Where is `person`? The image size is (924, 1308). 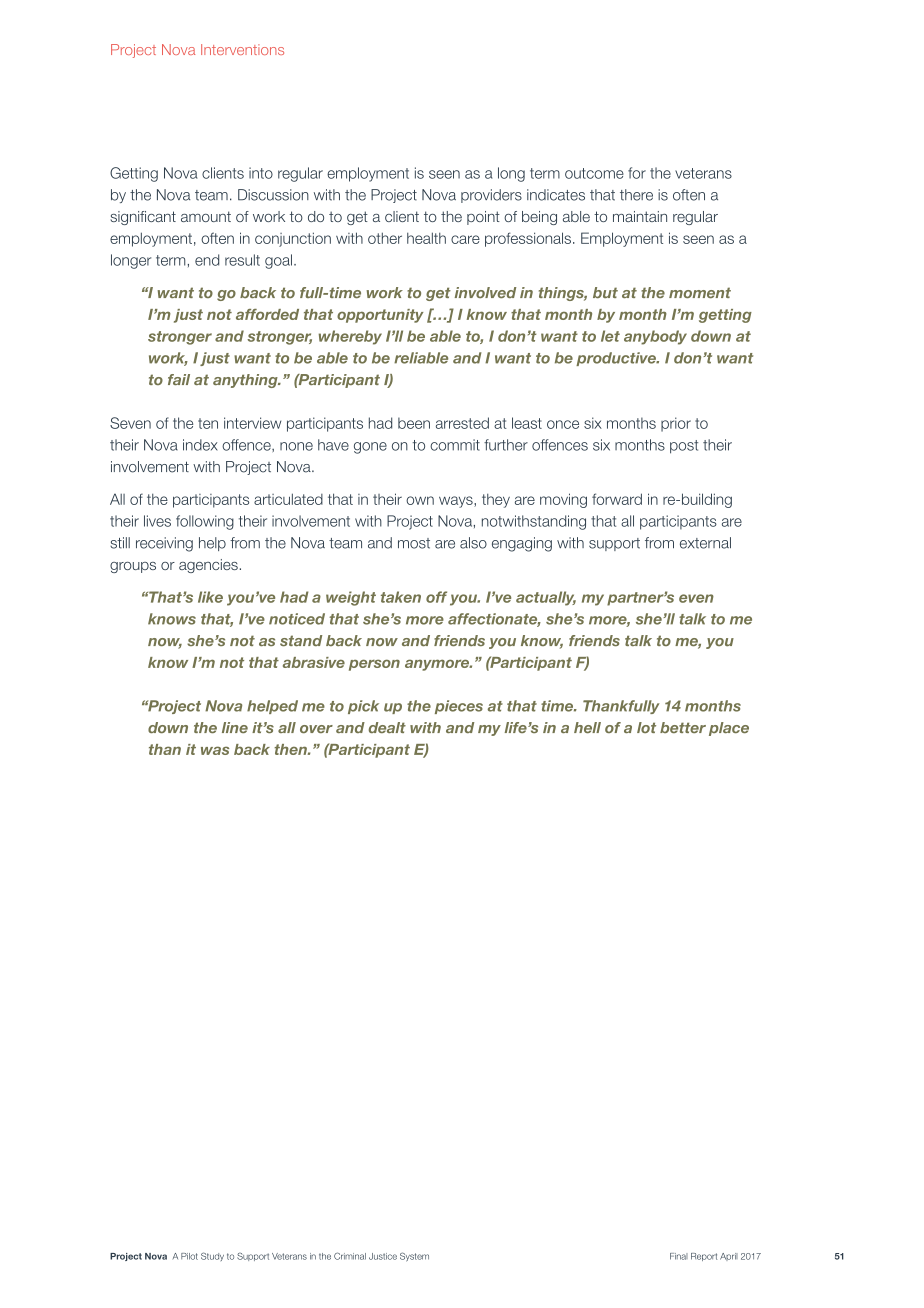
person is located at coordinates (374, 665).
